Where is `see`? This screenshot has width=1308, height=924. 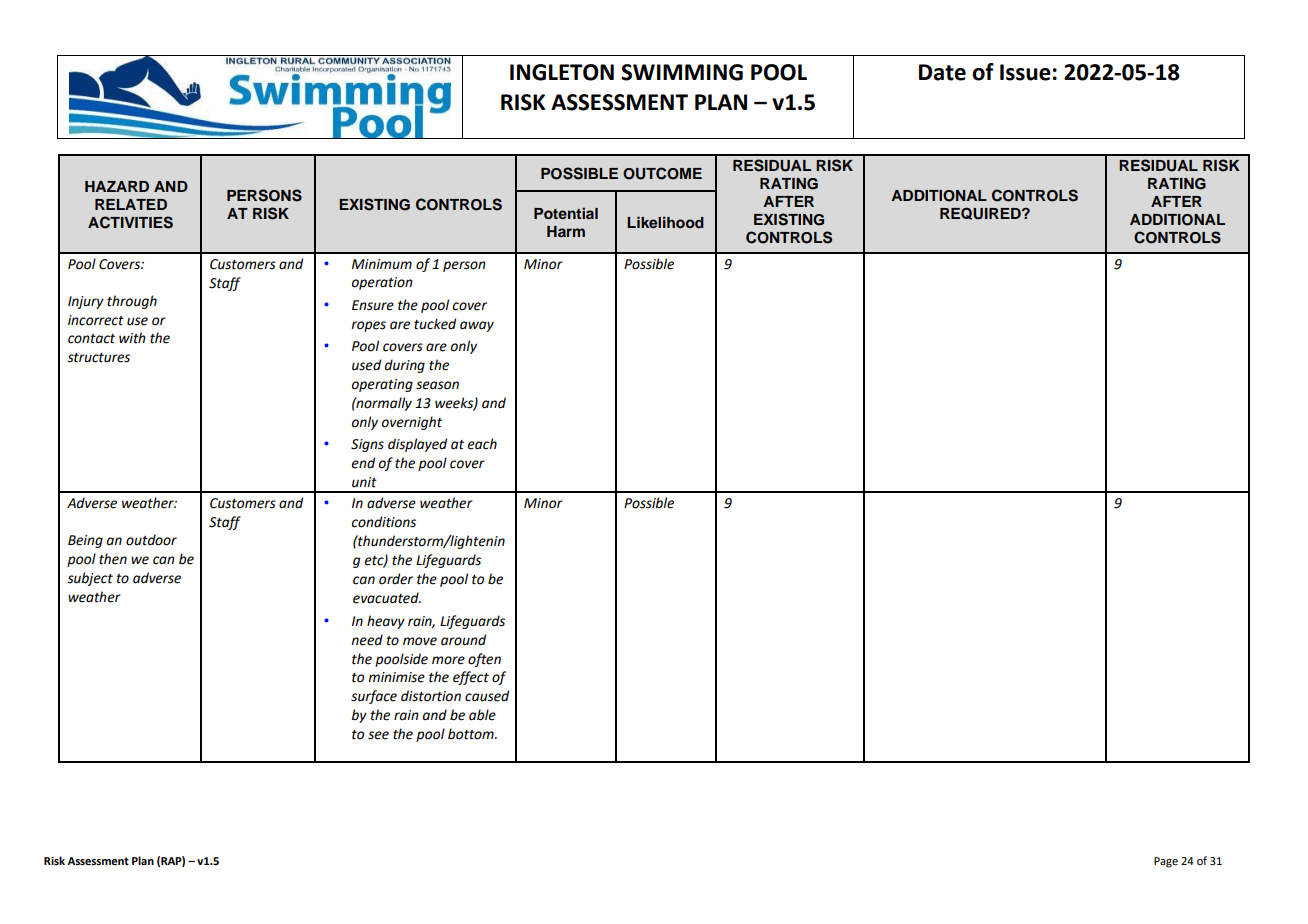
see is located at coordinates (378, 735).
